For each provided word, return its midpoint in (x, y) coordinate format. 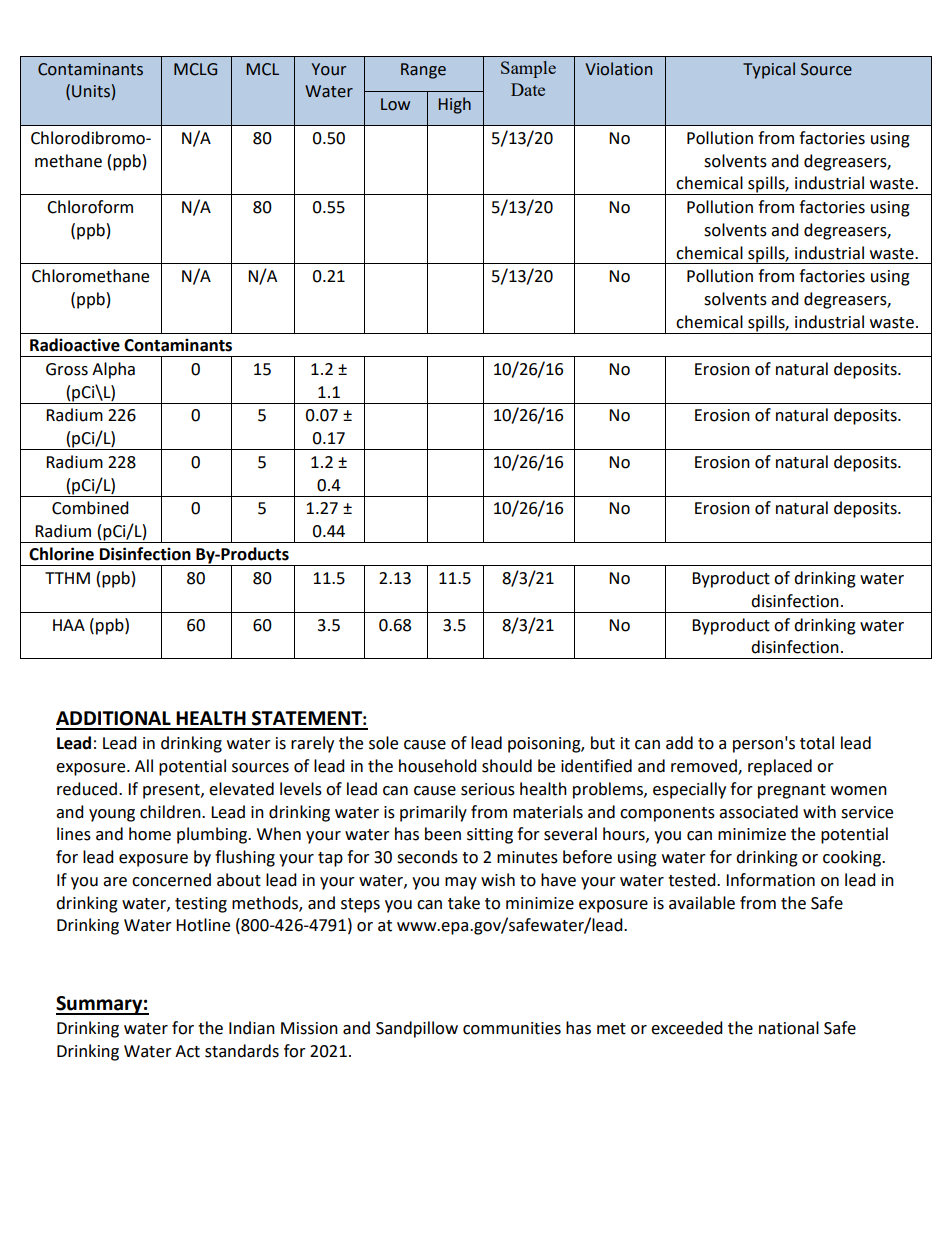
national (789, 1028)
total (817, 743)
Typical (769, 70)
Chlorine (61, 554)
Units (91, 91)
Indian (252, 1028)
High (455, 105)
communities (512, 1028)
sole (383, 743)
